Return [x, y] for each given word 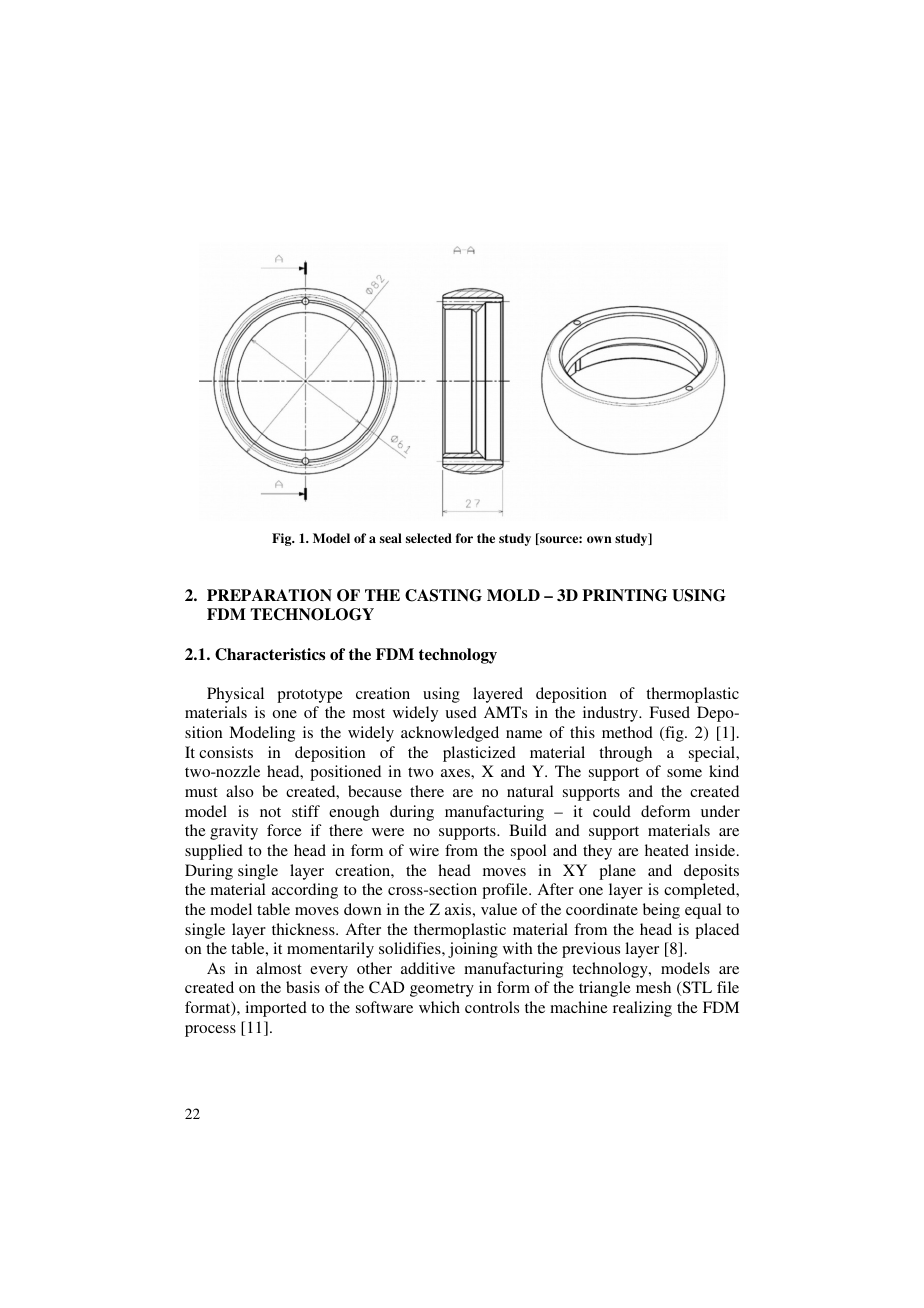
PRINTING [625, 595]
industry [611, 714]
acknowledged [450, 734]
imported [276, 1009]
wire [424, 850]
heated [667, 850]
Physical [235, 695]
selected [429, 538]
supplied [214, 852]
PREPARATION [269, 595]
